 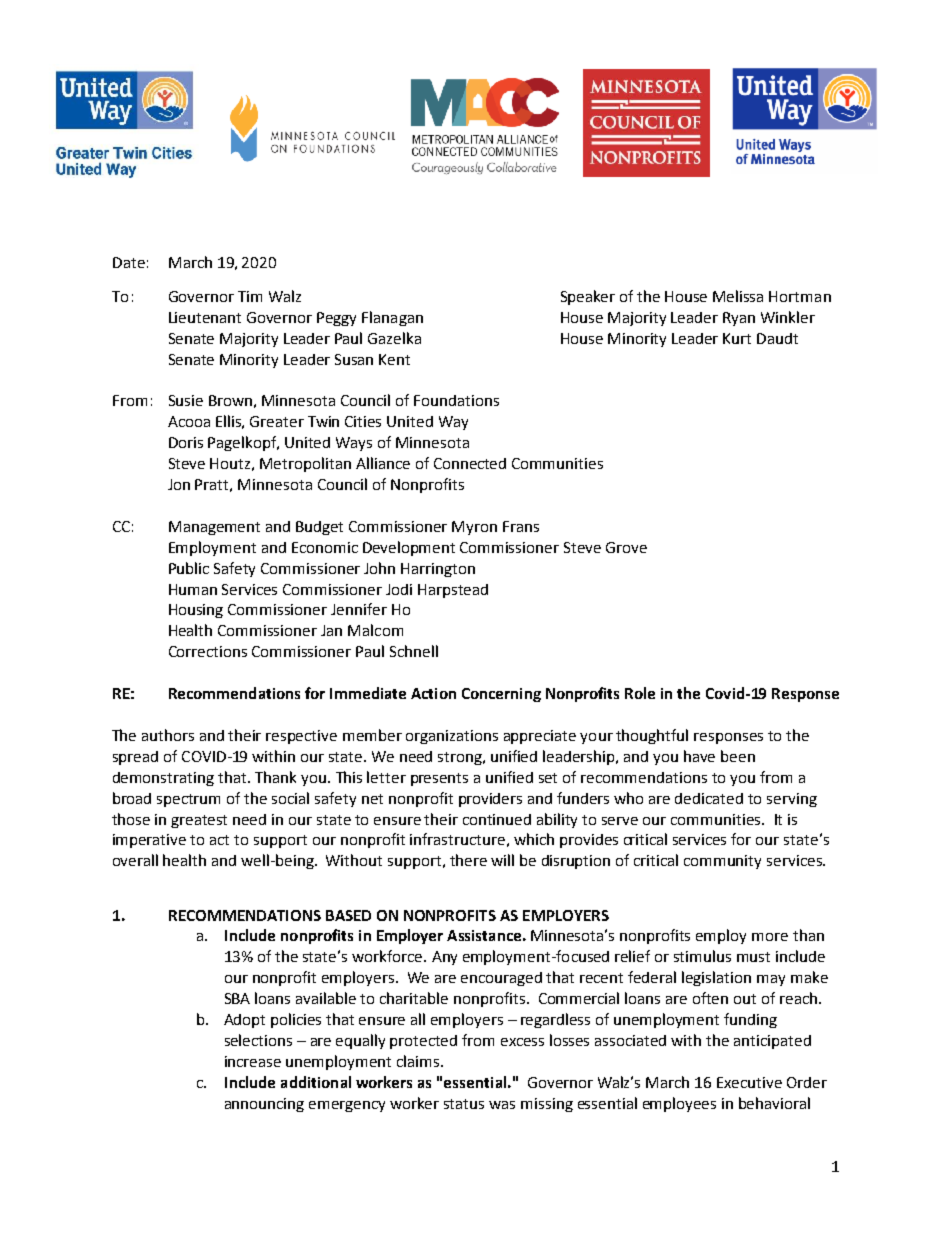 I want to click on increase, so click(x=253, y=1061).
